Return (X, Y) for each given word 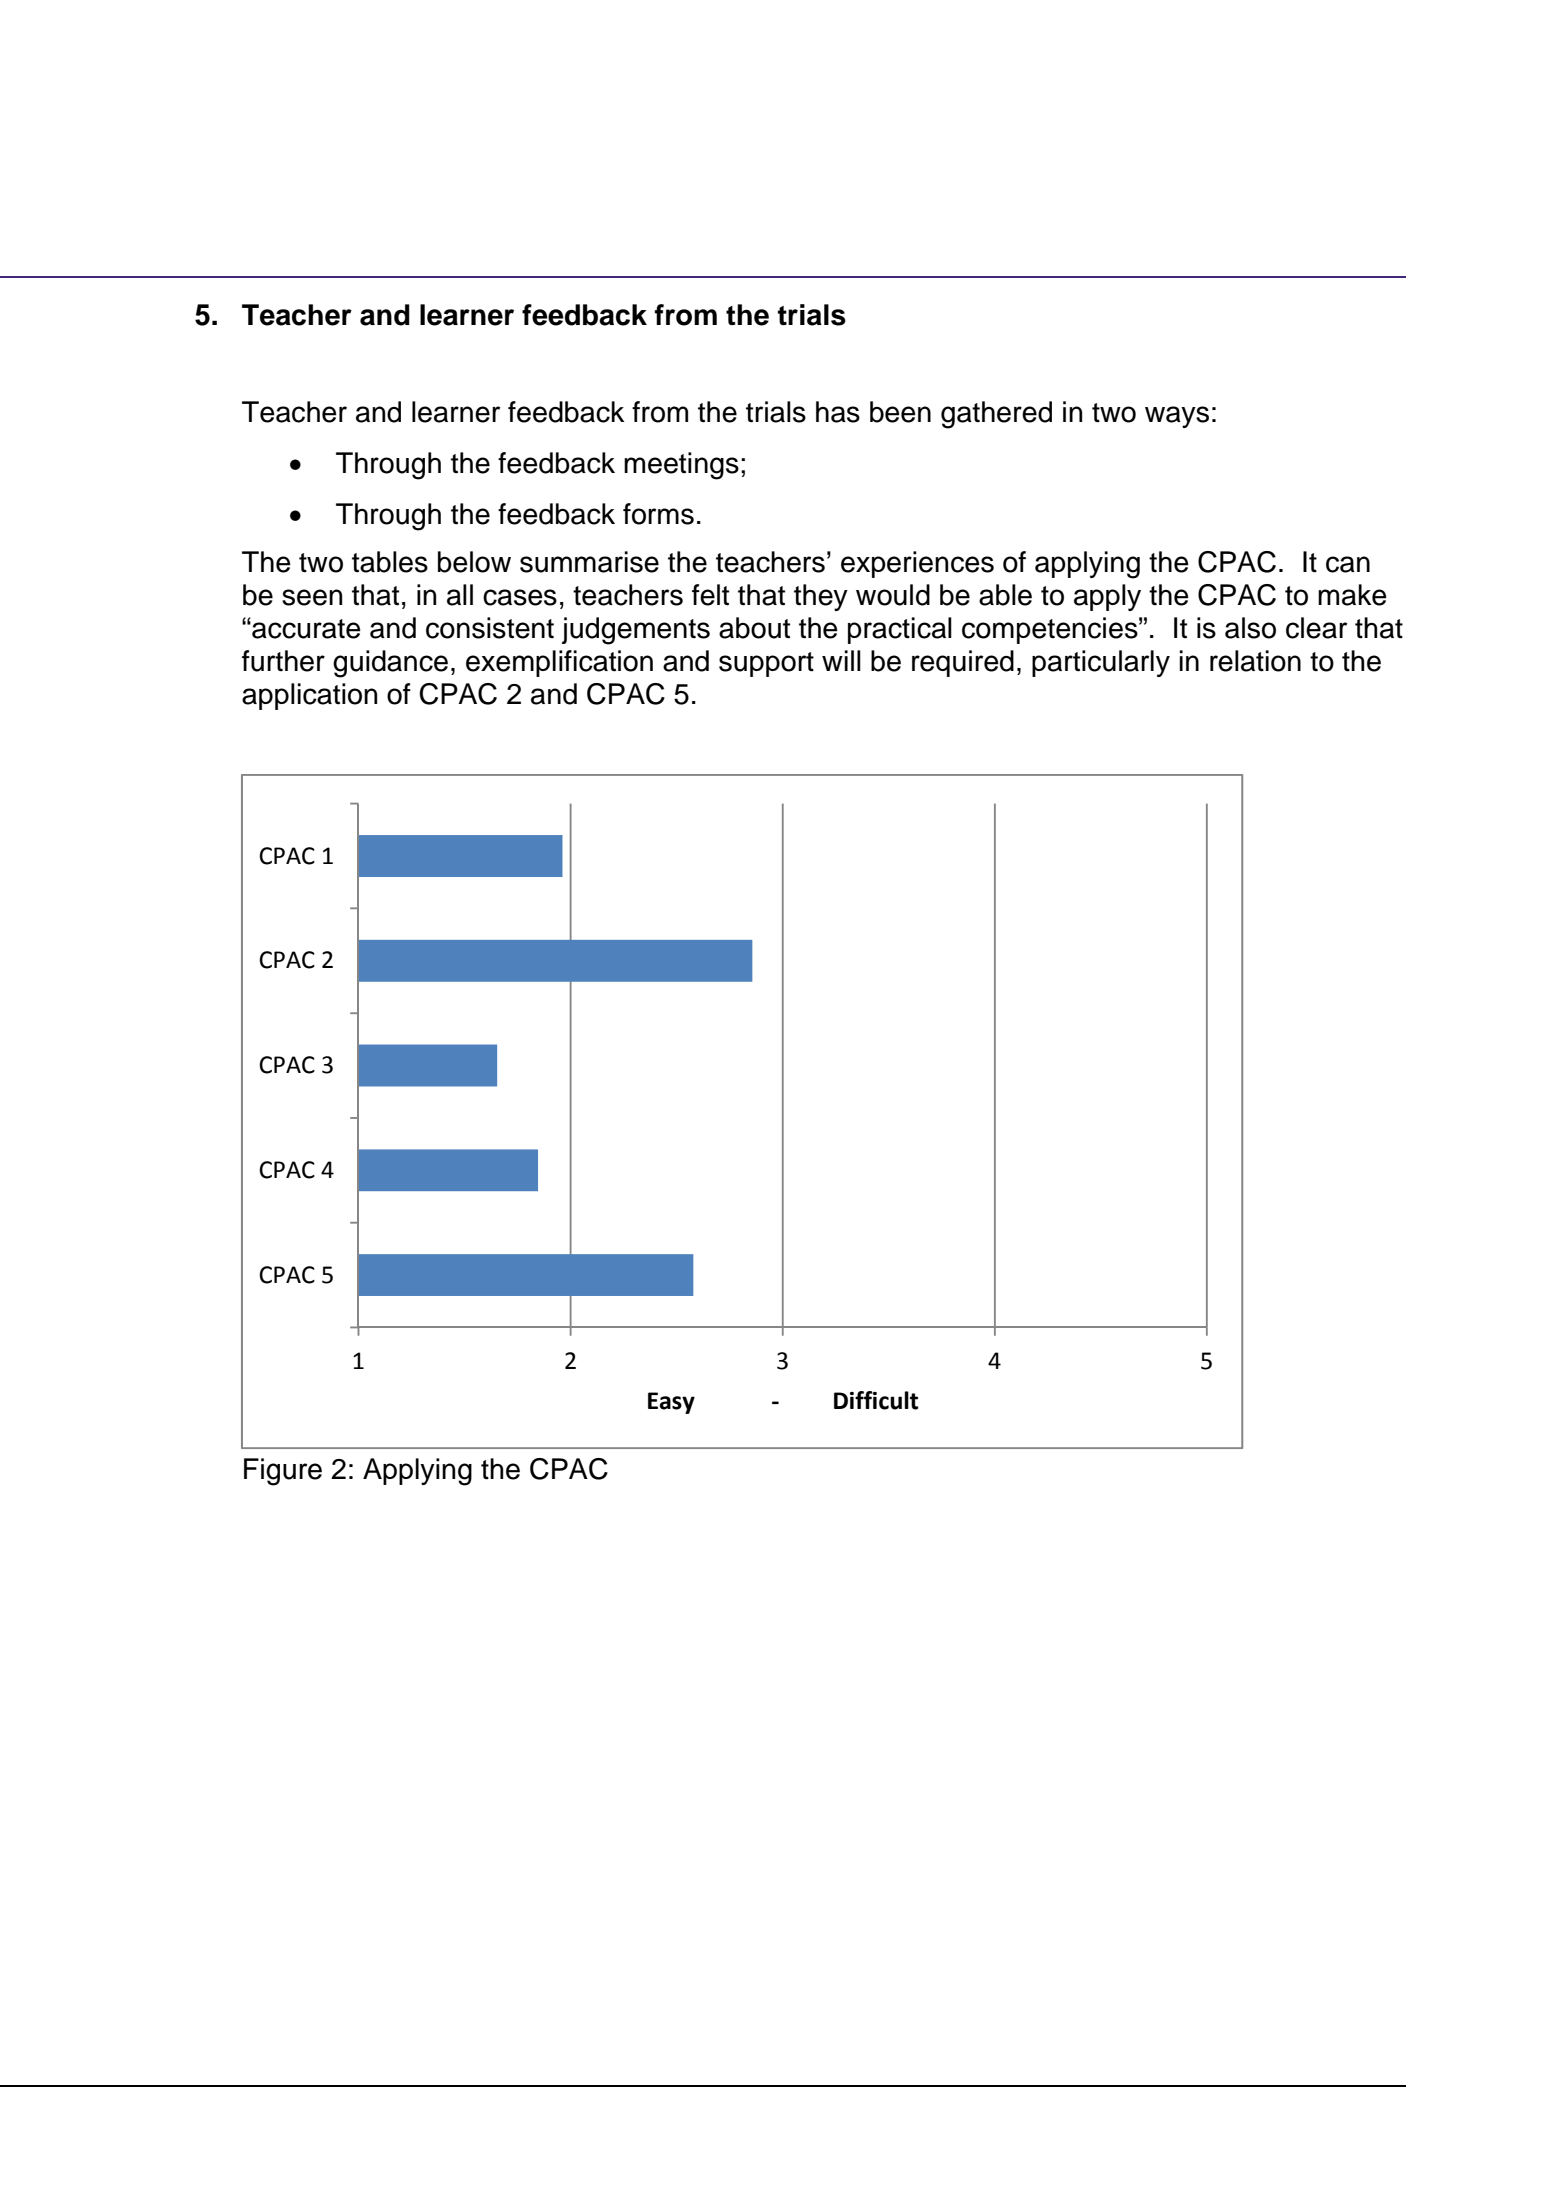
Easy (671, 1403)
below (474, 562)
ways (1177, 417)
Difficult (876, 1400)
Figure (283, 1472)
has (838, 412)
